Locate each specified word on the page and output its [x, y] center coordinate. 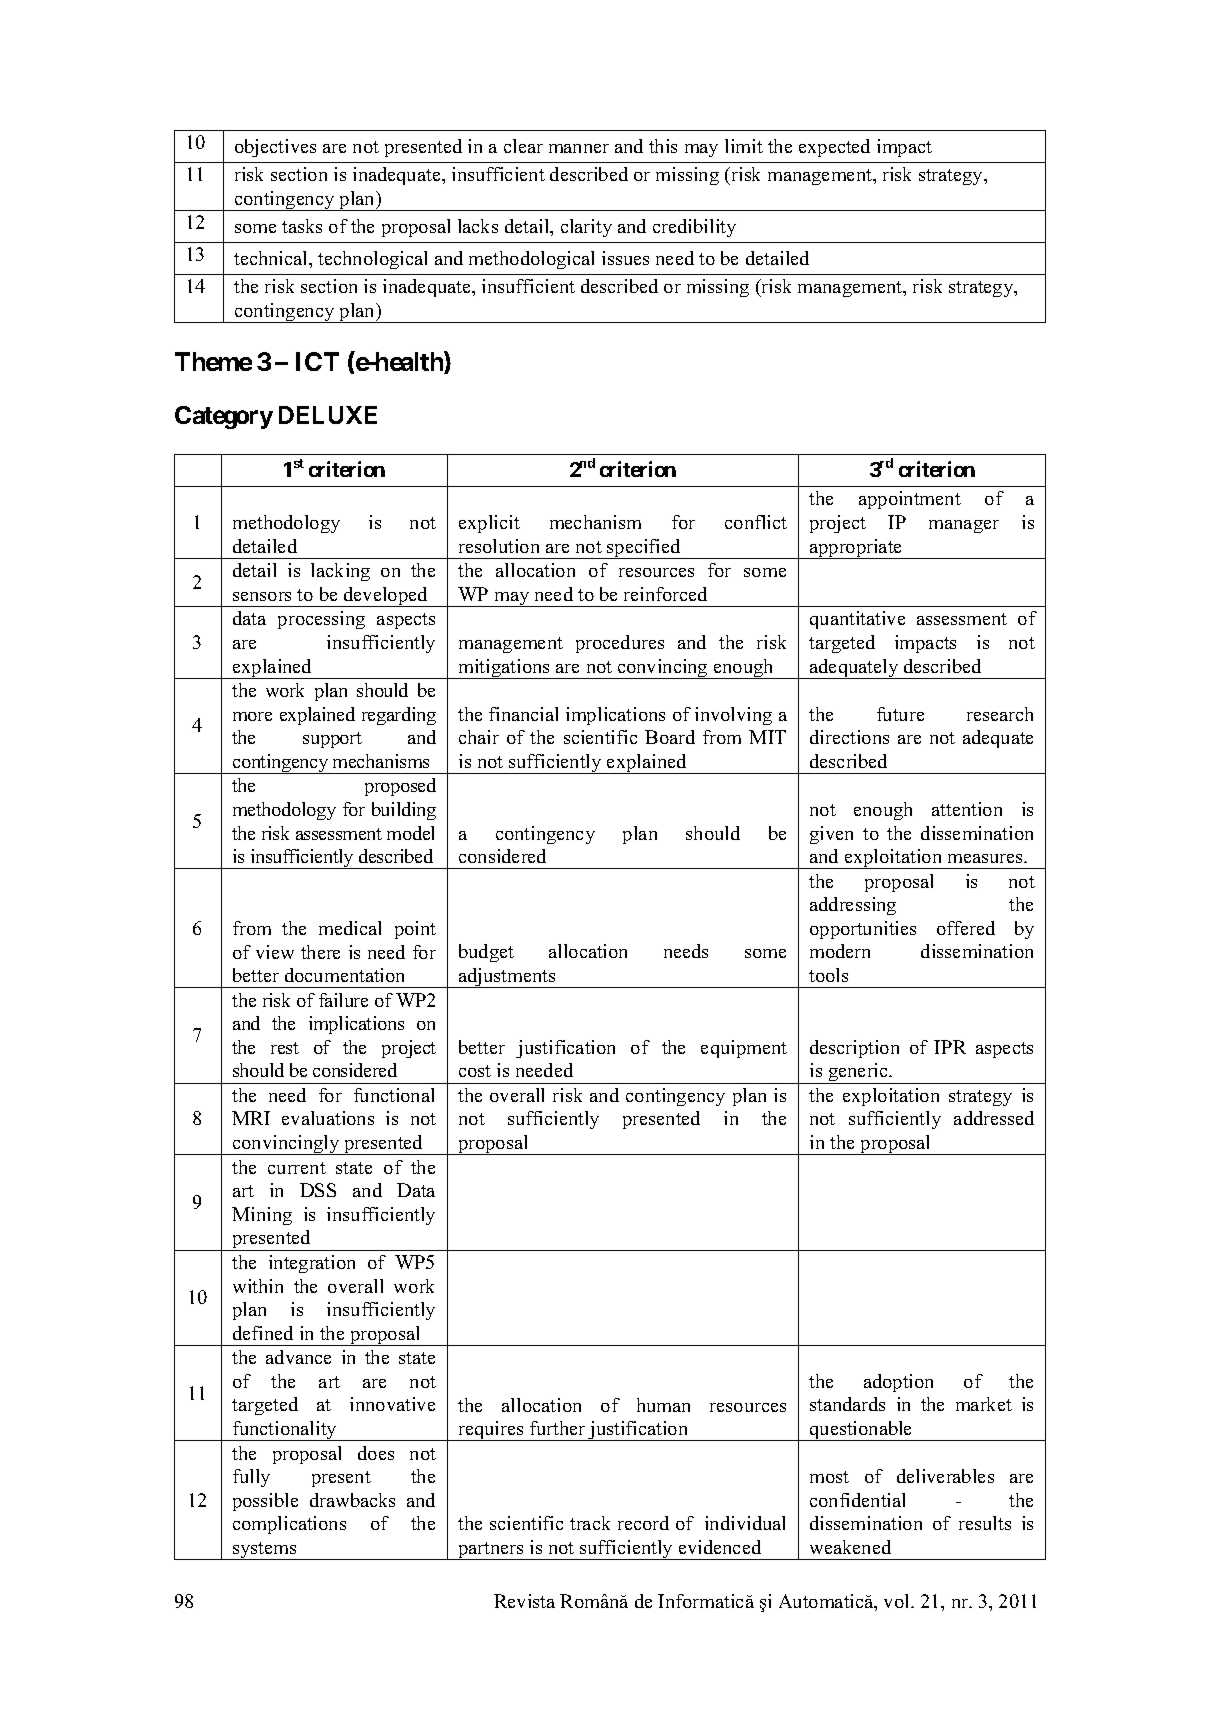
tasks [302, 226]
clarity [586, 228]
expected [834, 148]
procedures [620, 644]
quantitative [857, 620]
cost [475, 1071]
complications [289, 1525]
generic [858, 1073]
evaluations [328, 1118]
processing [321, 620]
